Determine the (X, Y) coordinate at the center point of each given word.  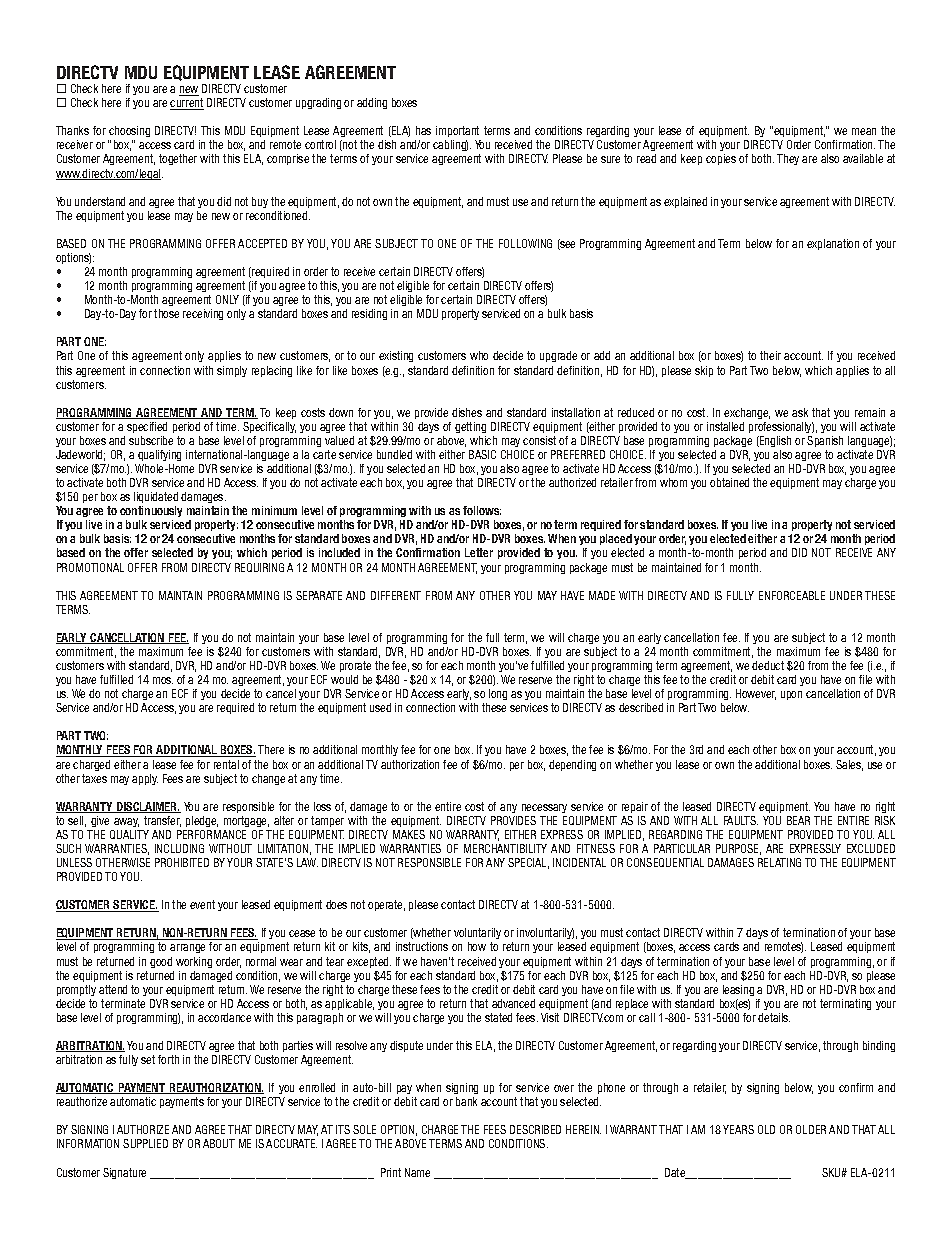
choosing (129, 133)
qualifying (159, 455)
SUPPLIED (145, 1143)
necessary (544, 808)
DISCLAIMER (147, 807)
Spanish (825, 441)
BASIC (482, 454)
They (788, 159)
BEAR (798, 820)
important (457, 131)
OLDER (811, 1129)
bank (466, 1101)
